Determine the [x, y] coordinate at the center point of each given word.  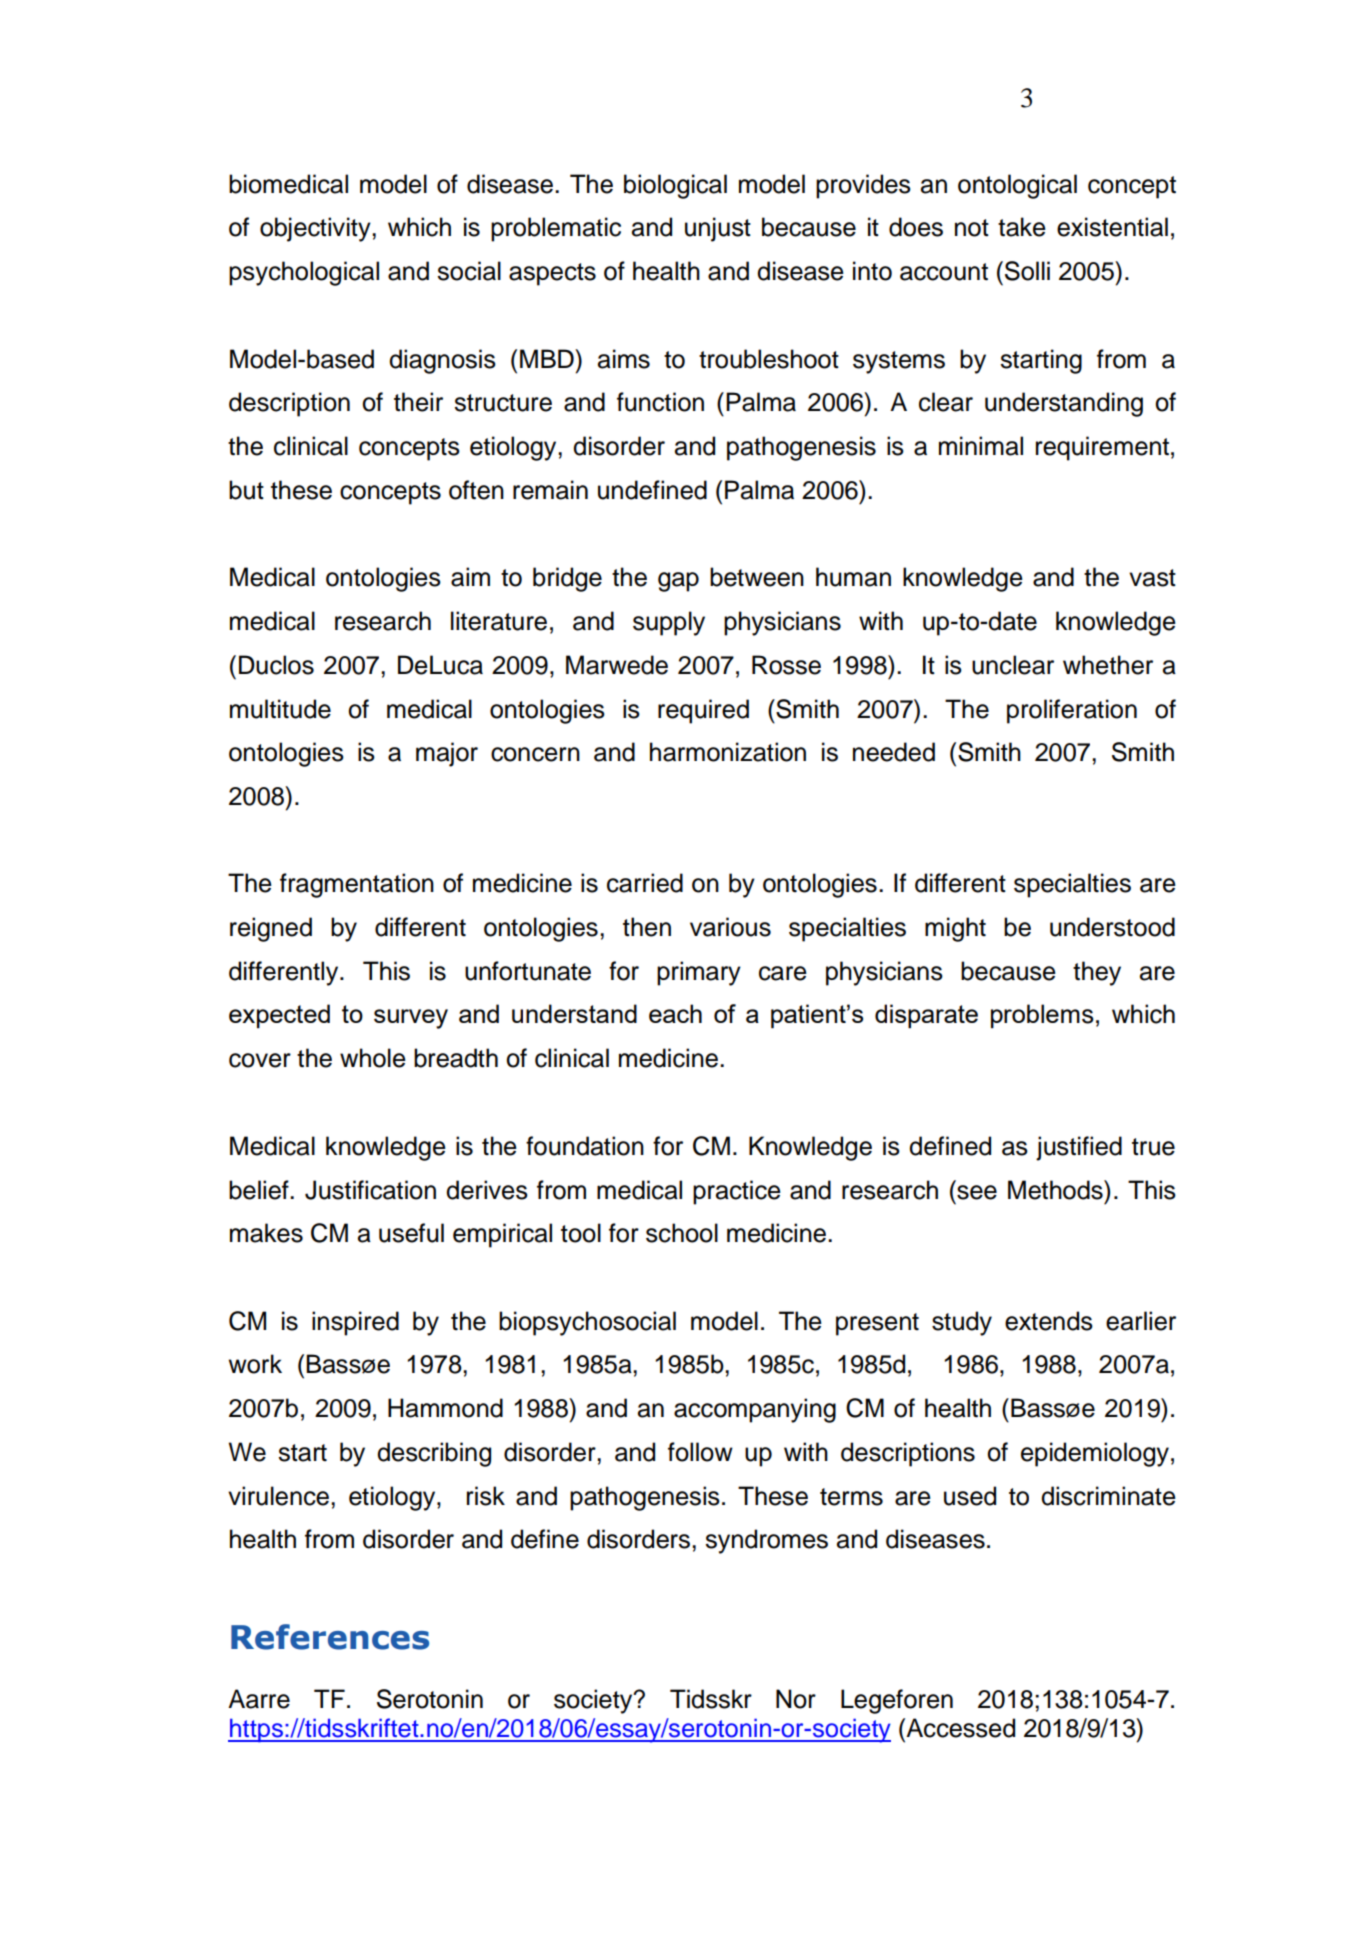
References [330, 1637]
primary [699, 973]
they [1097, 973]
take [1022, 227]
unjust [718, 229]
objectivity [316, 229]
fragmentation [357, 885]
